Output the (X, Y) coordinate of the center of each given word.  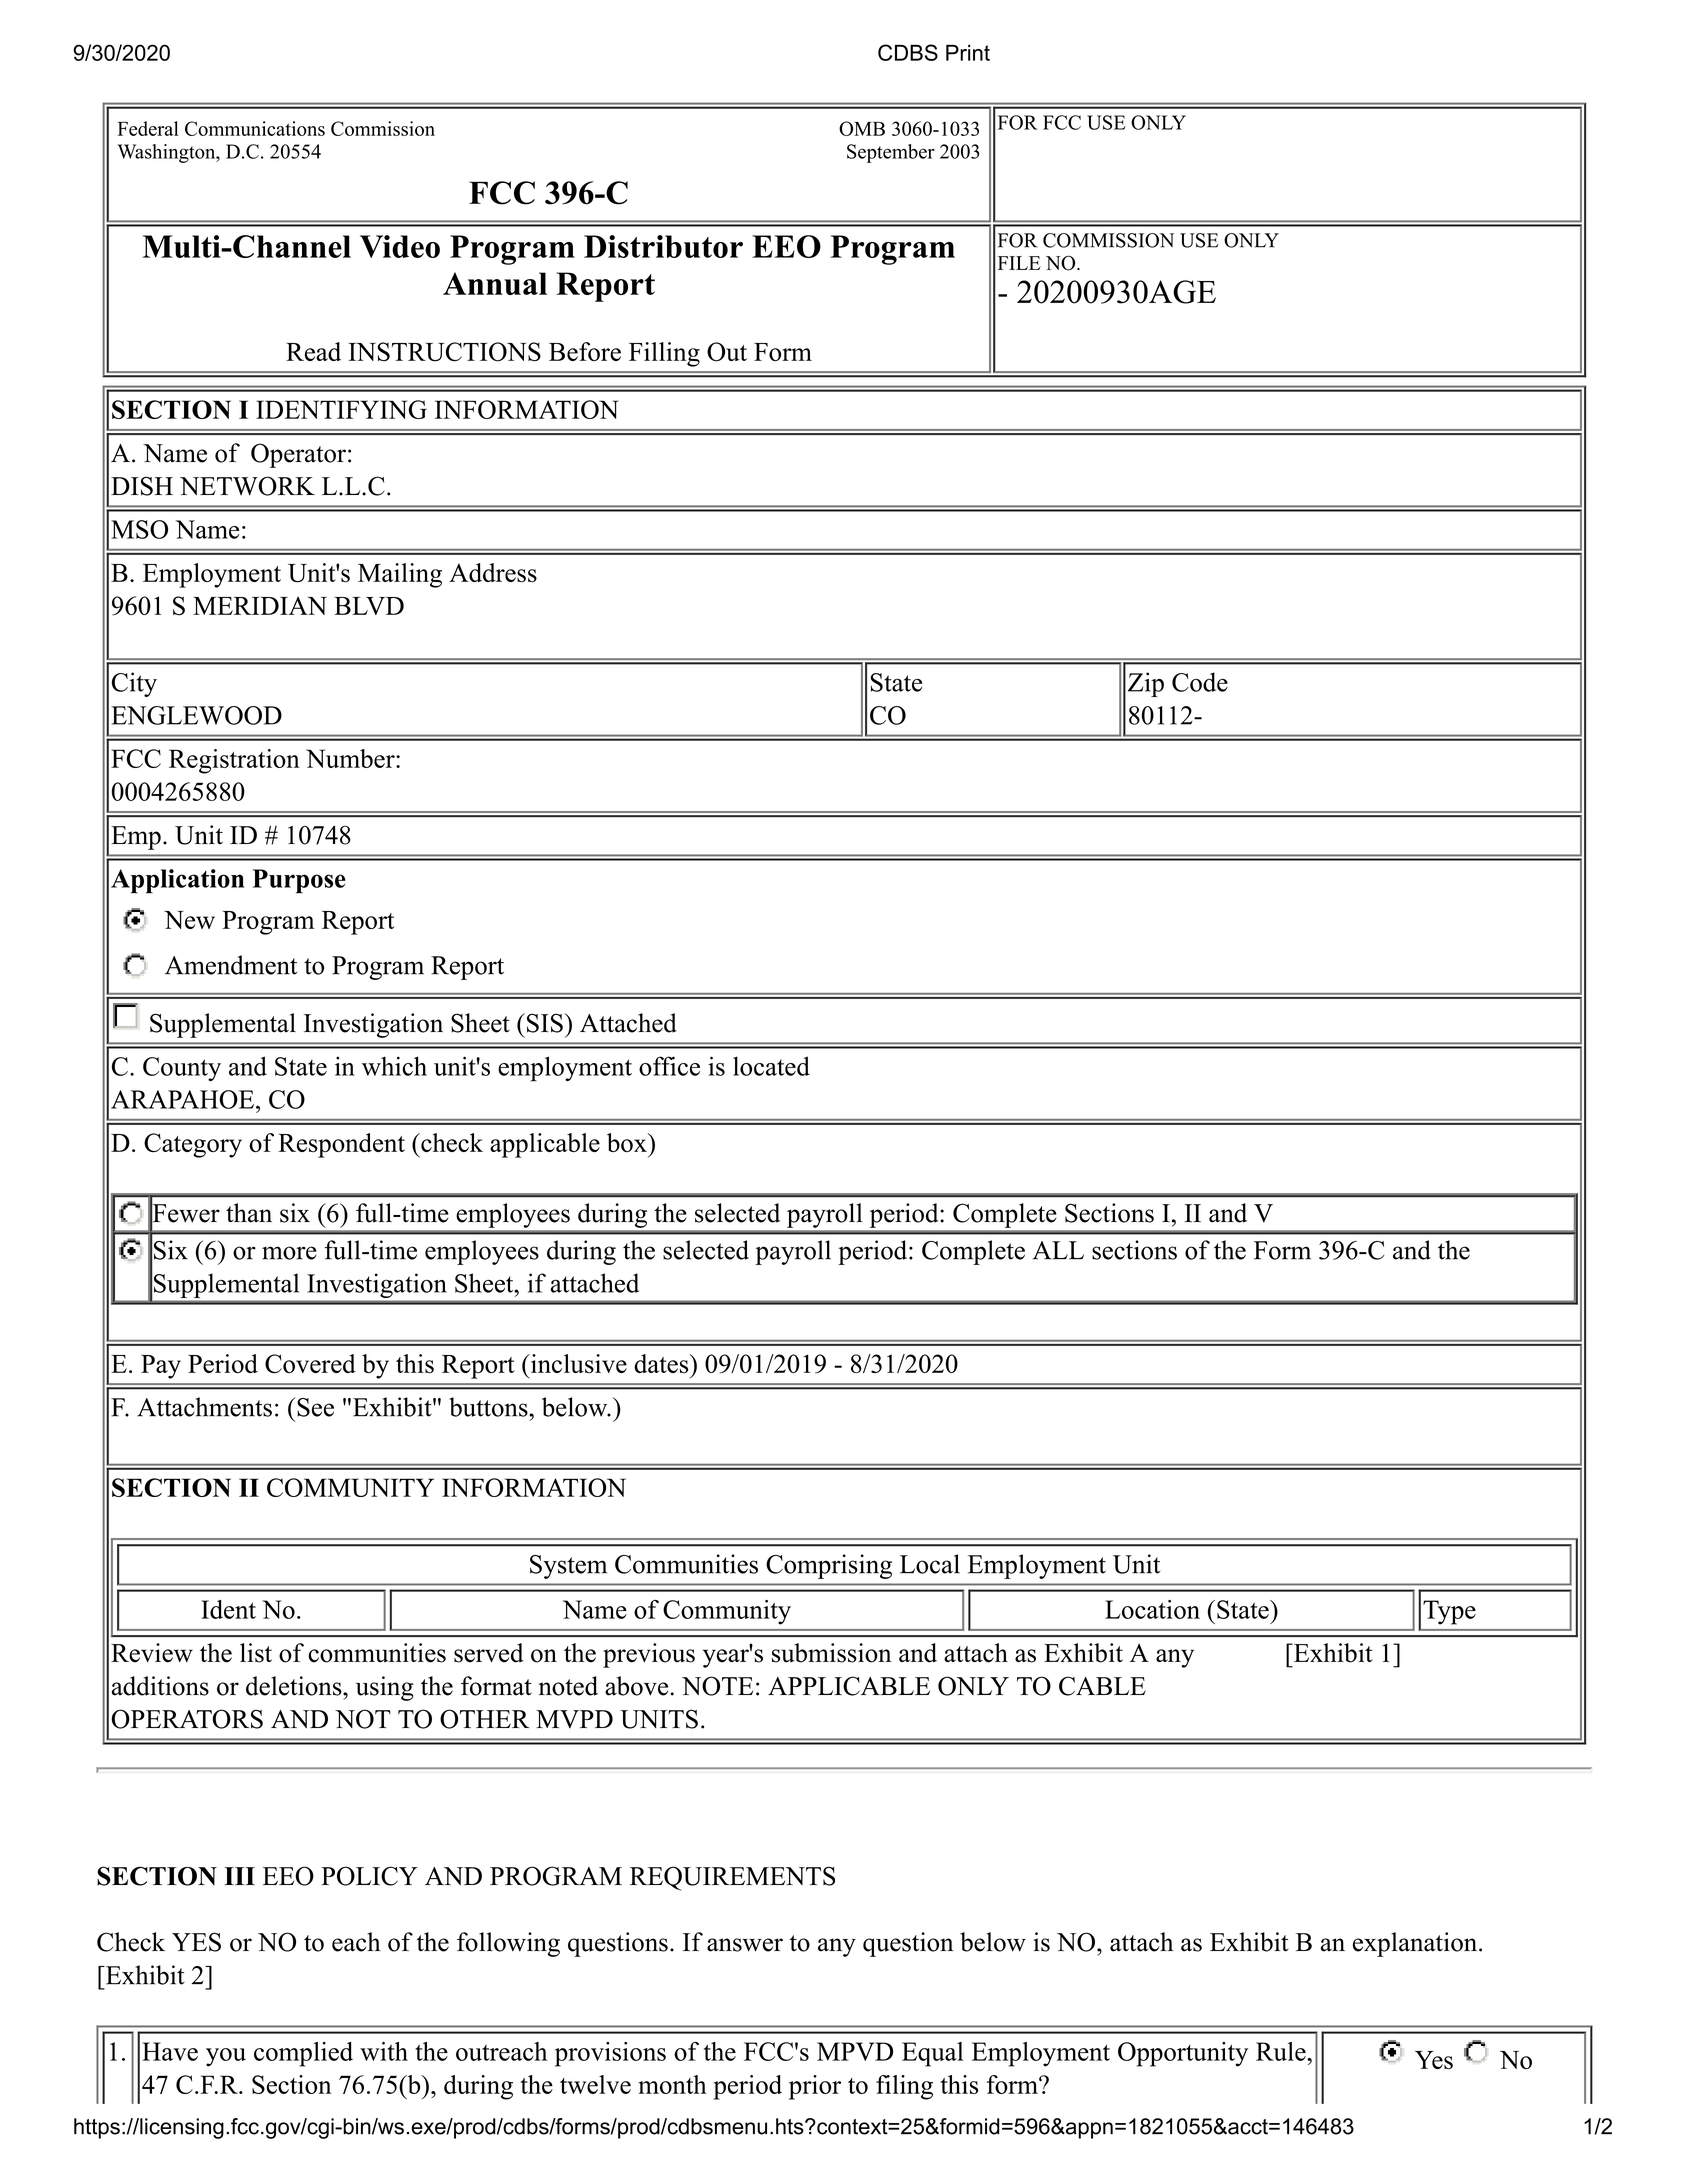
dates (662, 1363)
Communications (255, 128)
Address (493, 573)
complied (303, 2054)
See (315, 1407)
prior (815, 2087)
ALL (1058, 1250)
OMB (862, 128)
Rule (1282, 2051)
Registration (234, 761)
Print (968, 52)
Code (1200, 682)
